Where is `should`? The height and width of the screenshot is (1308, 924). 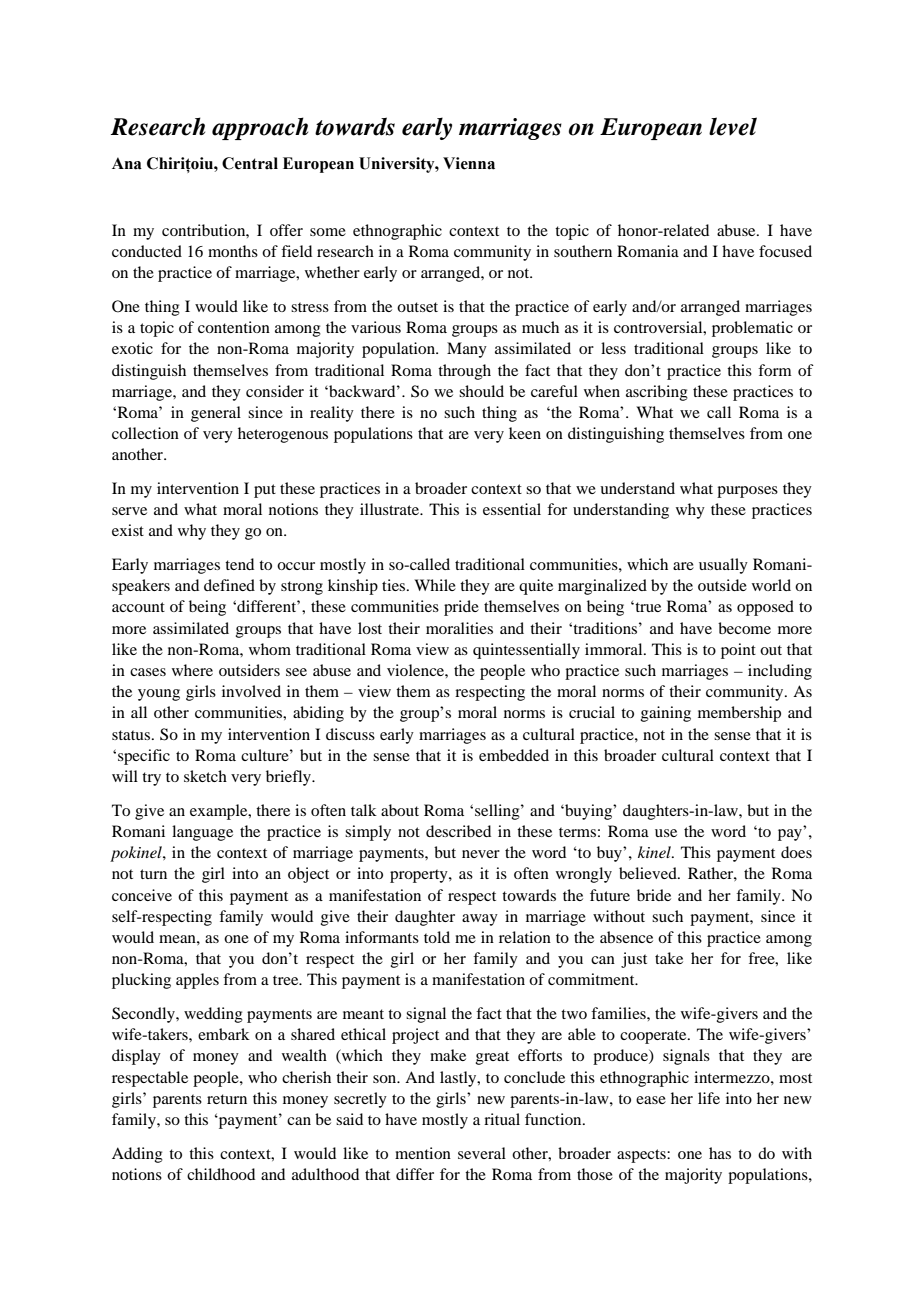 should is located at coordinates (481, 391).
